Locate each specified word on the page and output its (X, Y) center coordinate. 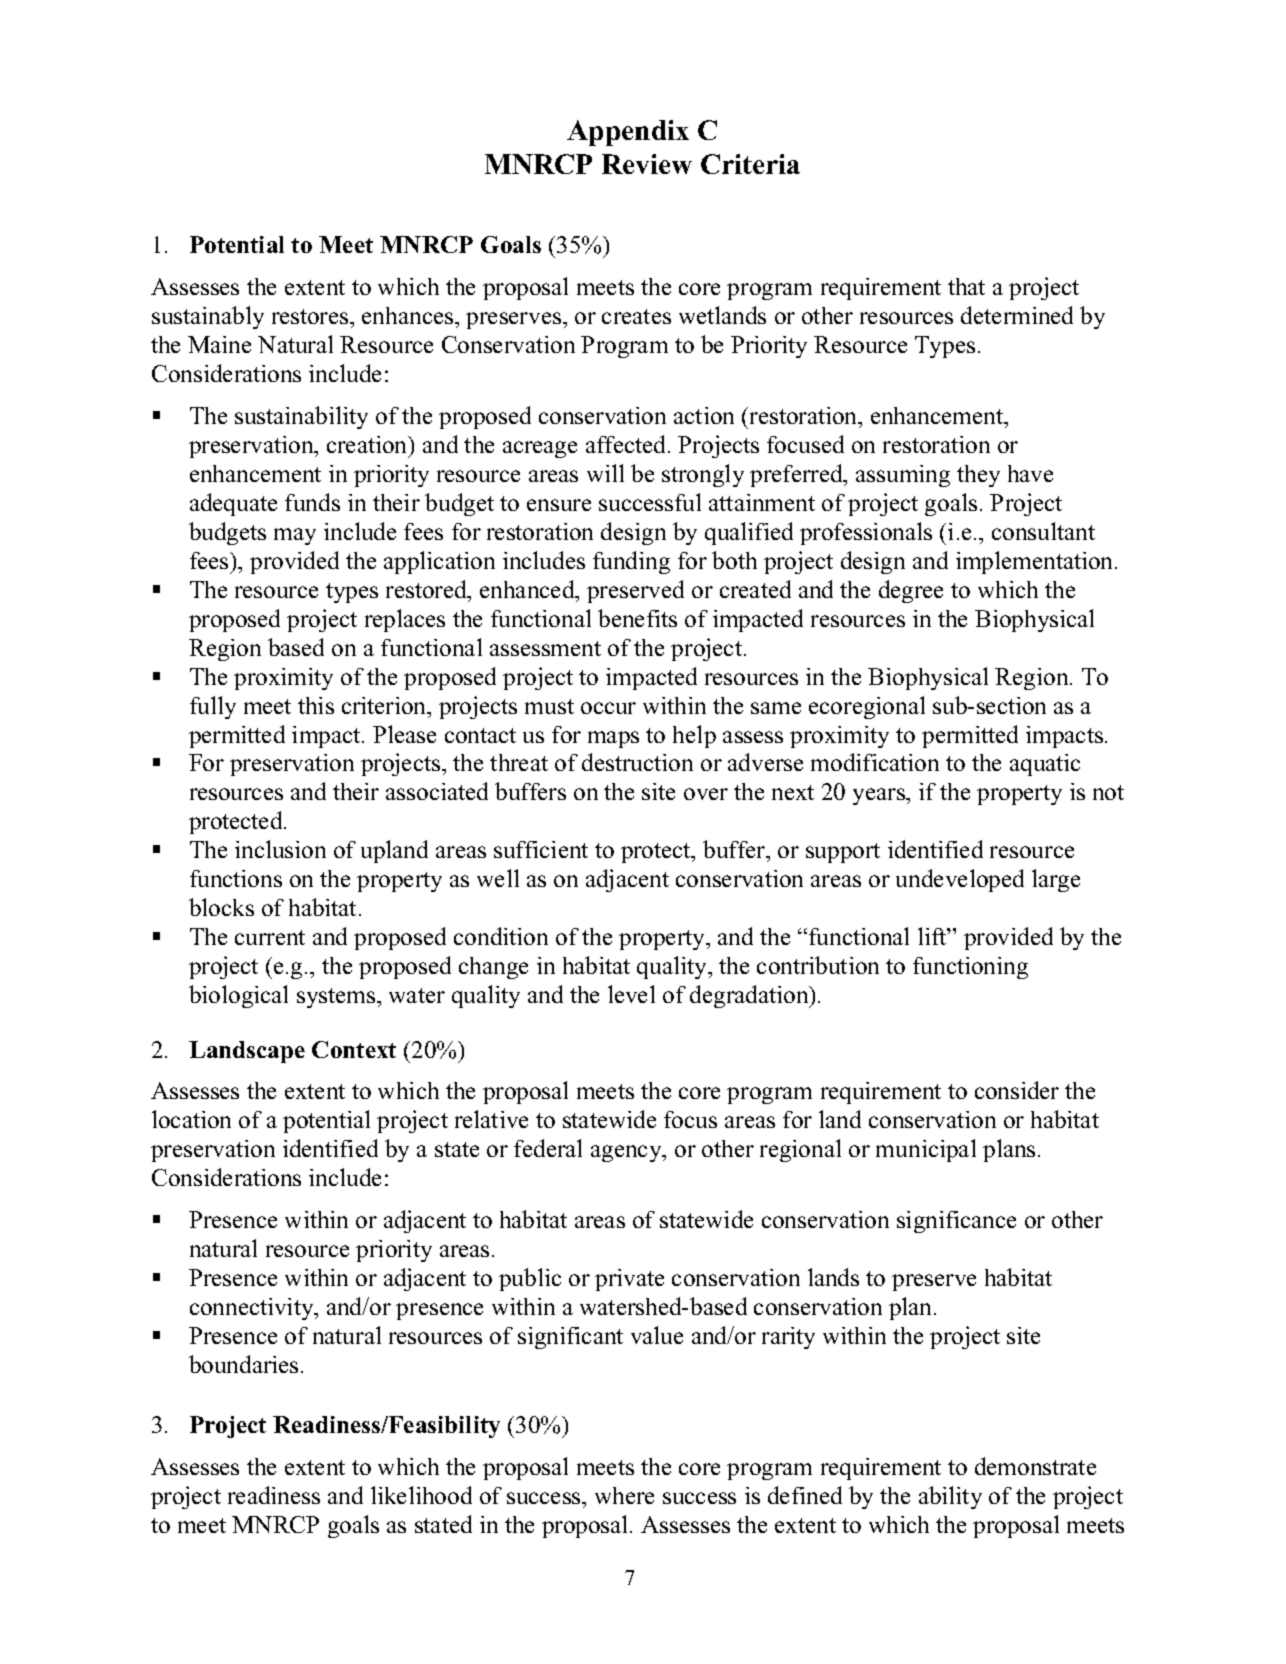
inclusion (280, 849)
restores (311, 316)
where (624, 1495)
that (966, 286)
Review (647, 164)
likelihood (421, 1495)
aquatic (1045, 765)
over (706, 794)
